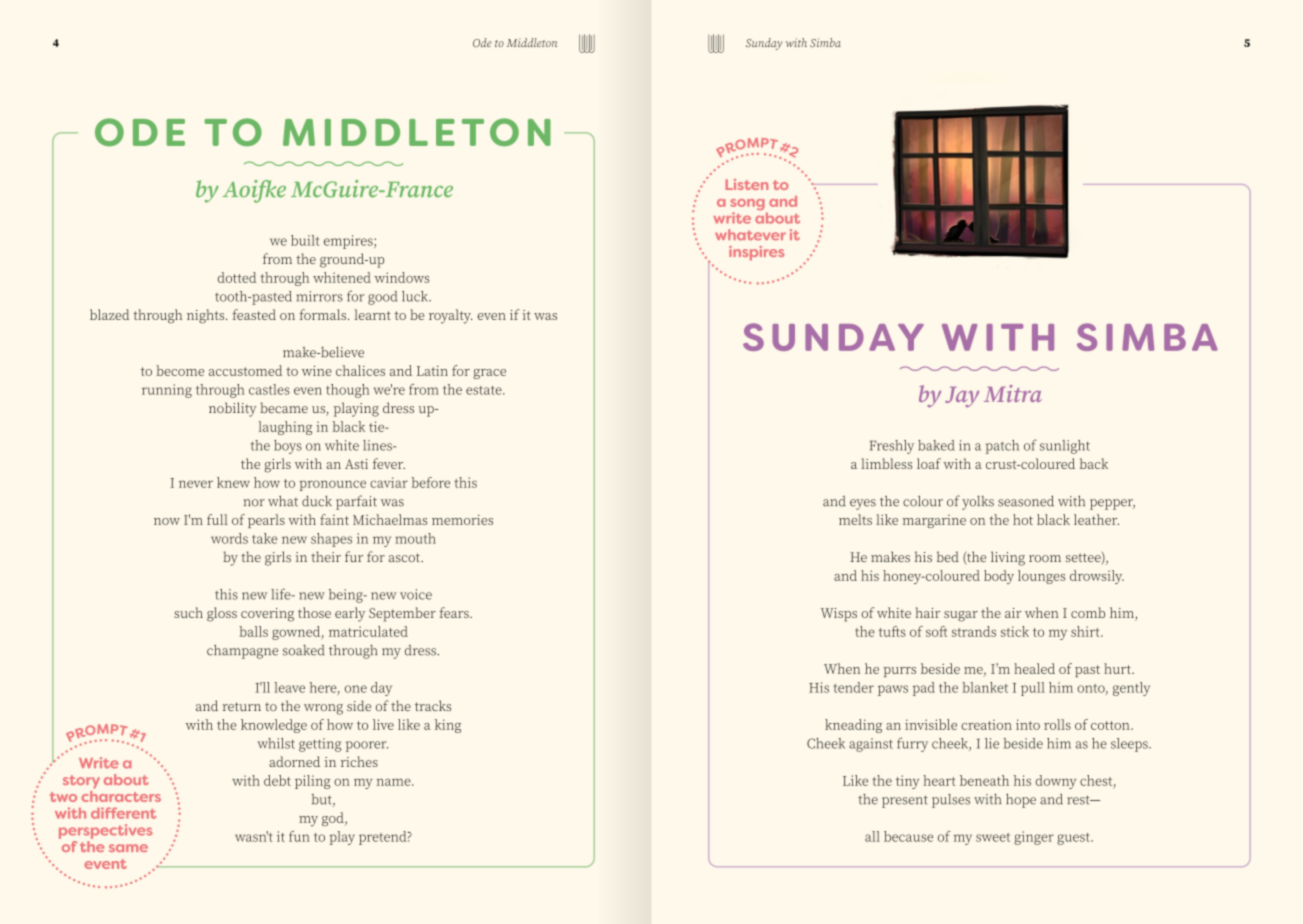  I want to click on different, so click(123, 813).
